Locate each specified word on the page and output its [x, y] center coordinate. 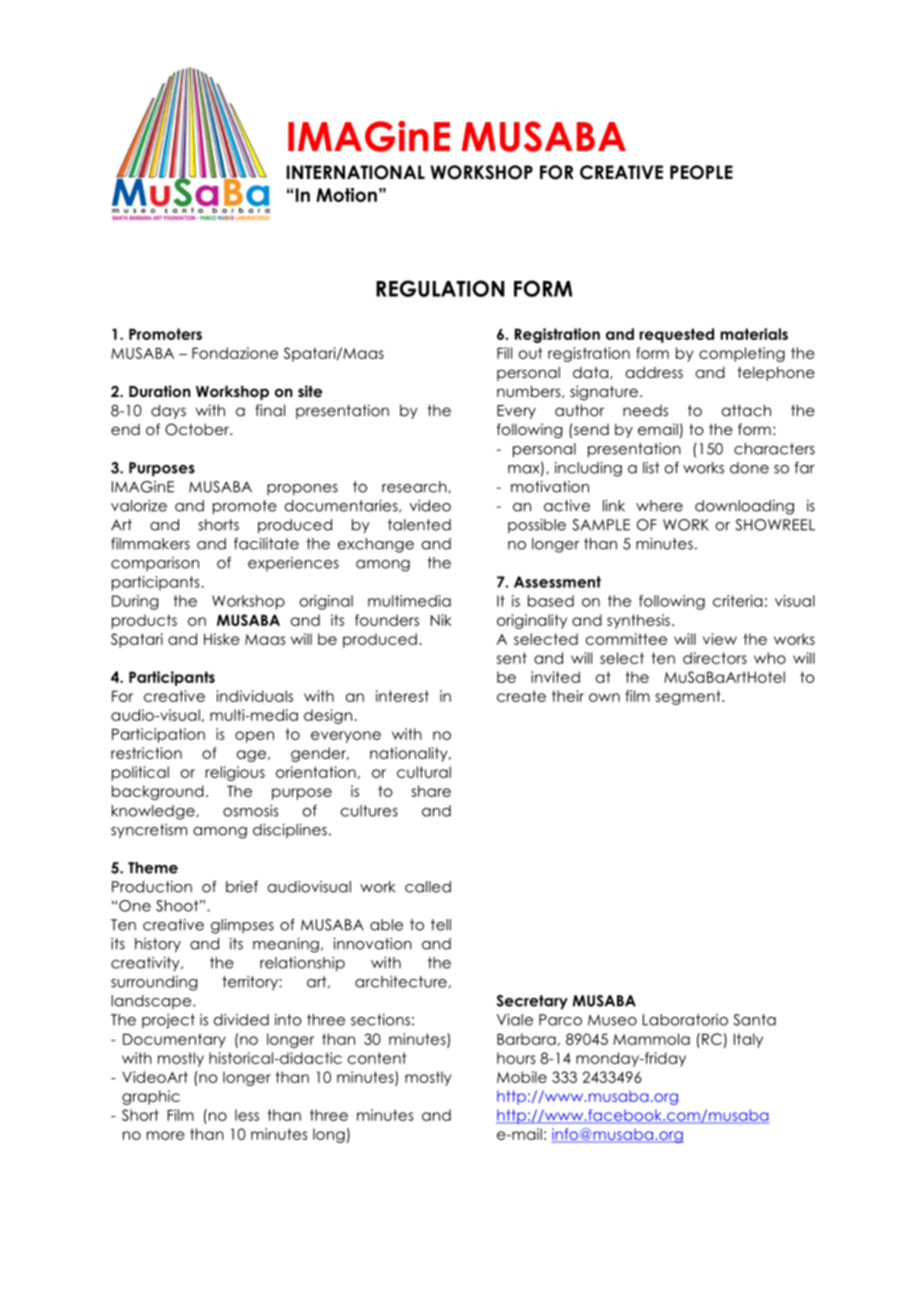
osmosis [250, 811]
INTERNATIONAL [356, 172]
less [247, 1115]
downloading [744, 507]
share [431, 791]
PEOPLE [701, 172]
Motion [346, 195]
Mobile [522, 1077]
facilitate [266, 544]
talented [419, 525]
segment [689, 697]
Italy [748, 1040]
